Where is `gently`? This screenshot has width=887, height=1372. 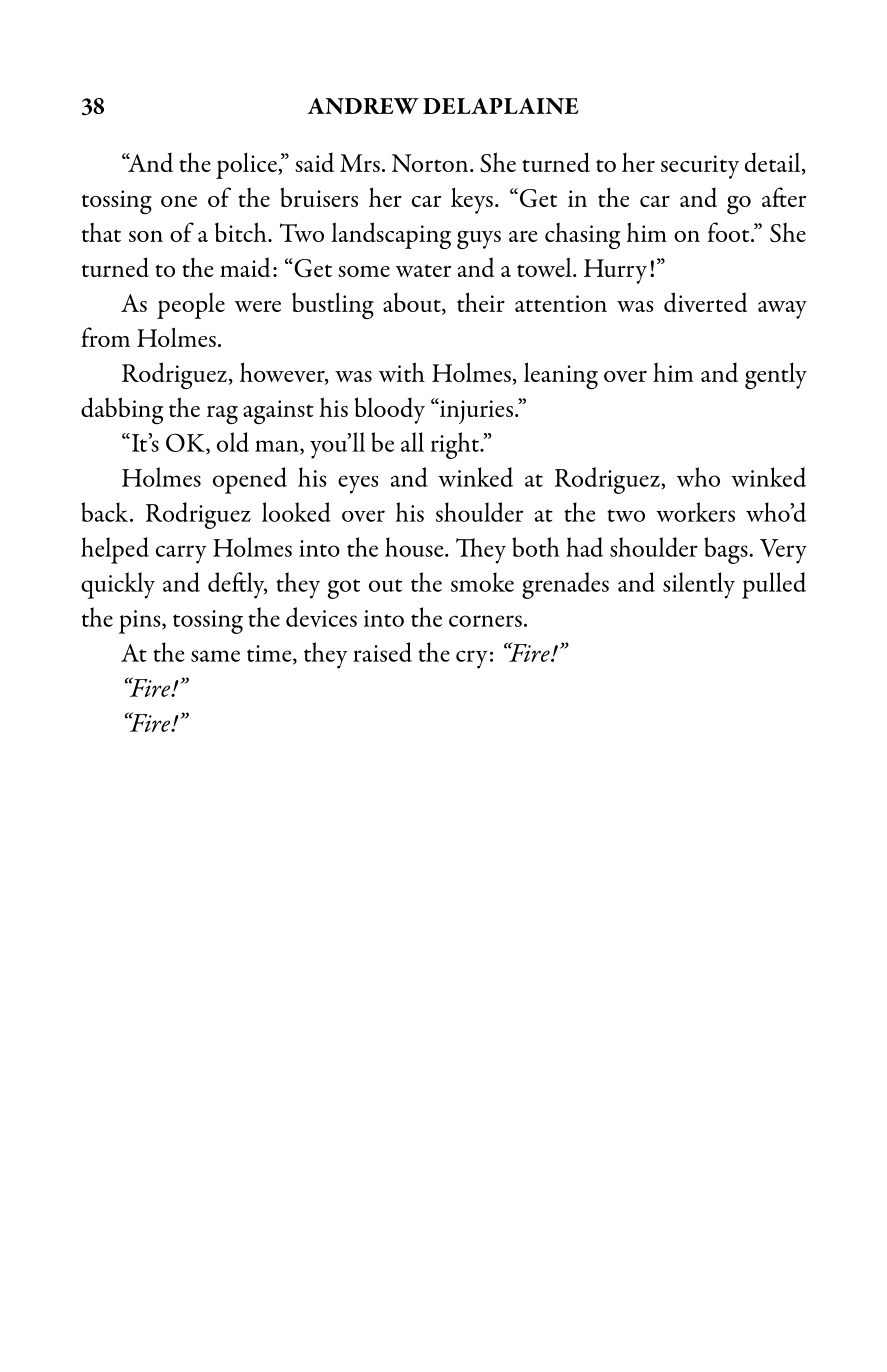 gently is located at coordinates (776, 376).
